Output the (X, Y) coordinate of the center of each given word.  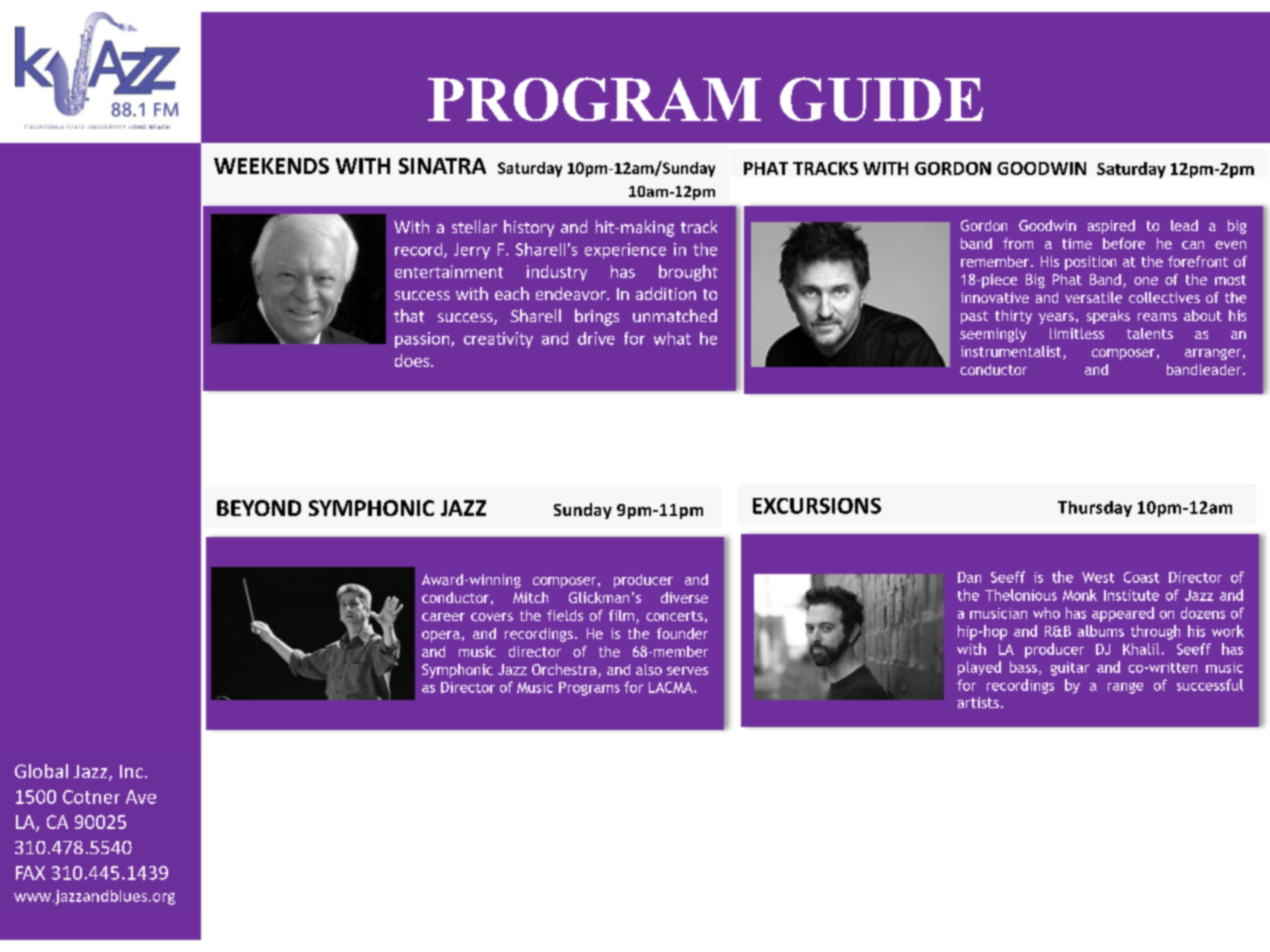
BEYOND (259, 508)
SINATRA (442, 166)
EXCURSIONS (817, 506)
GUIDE (881, 99)
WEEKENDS (271, 166)
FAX (30, 873)
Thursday (1095, 509)
